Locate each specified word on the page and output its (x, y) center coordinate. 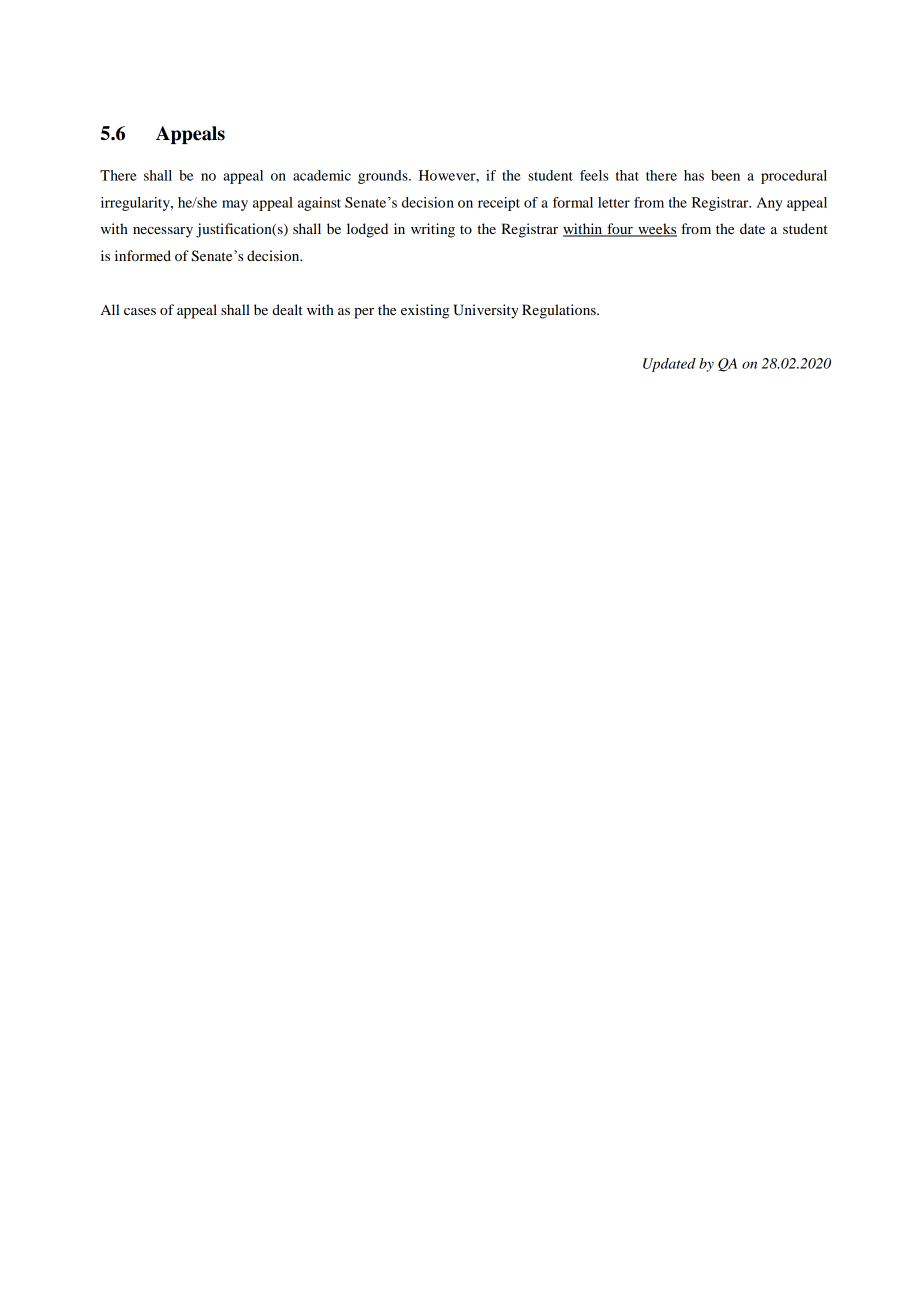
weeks (656, 230)
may (235, 205)
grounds (384, 177)
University (486, 311)
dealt (287, 309)
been (725, 175)
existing (425, 311)
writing (433, 230)
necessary (163, 232)
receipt (499, 204)
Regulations (560, 311)
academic (322, 175)
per (364, 313)
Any (770, 204)
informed (143, 255)
